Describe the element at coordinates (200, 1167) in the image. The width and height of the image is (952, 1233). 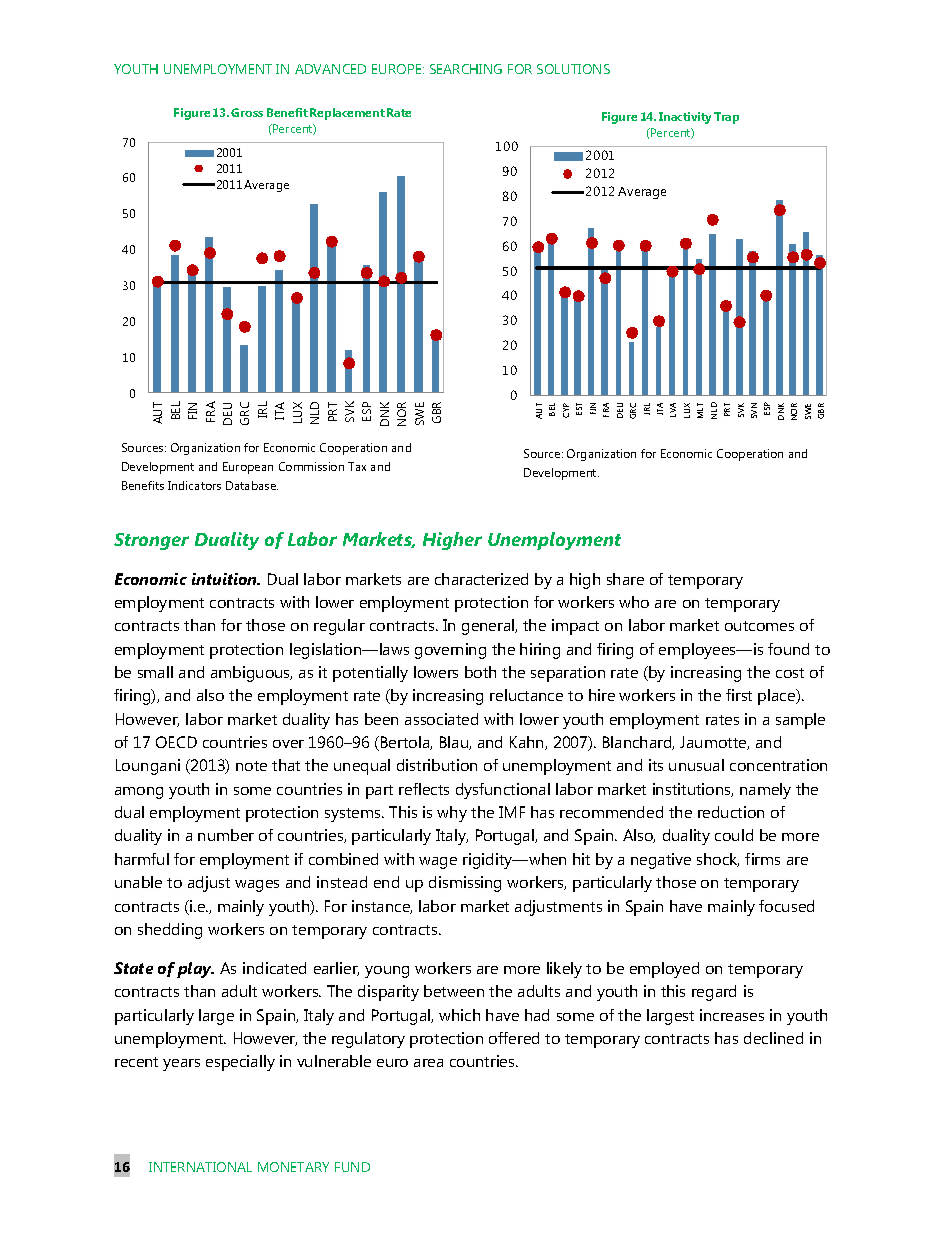
I see `INTERNATIONAL` at that location.
